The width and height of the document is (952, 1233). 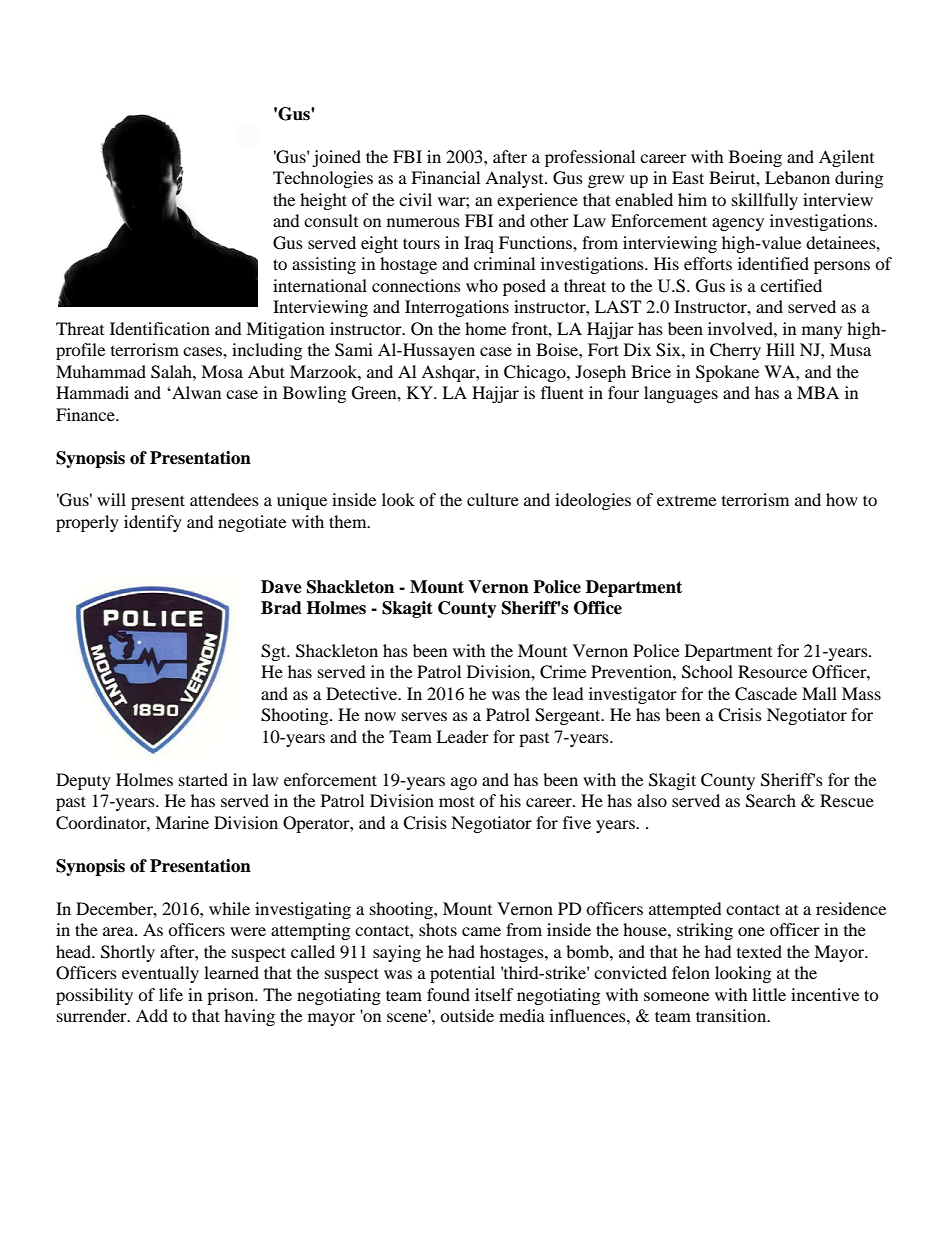 I want to click on attendees, so click(x=224, y=499).
